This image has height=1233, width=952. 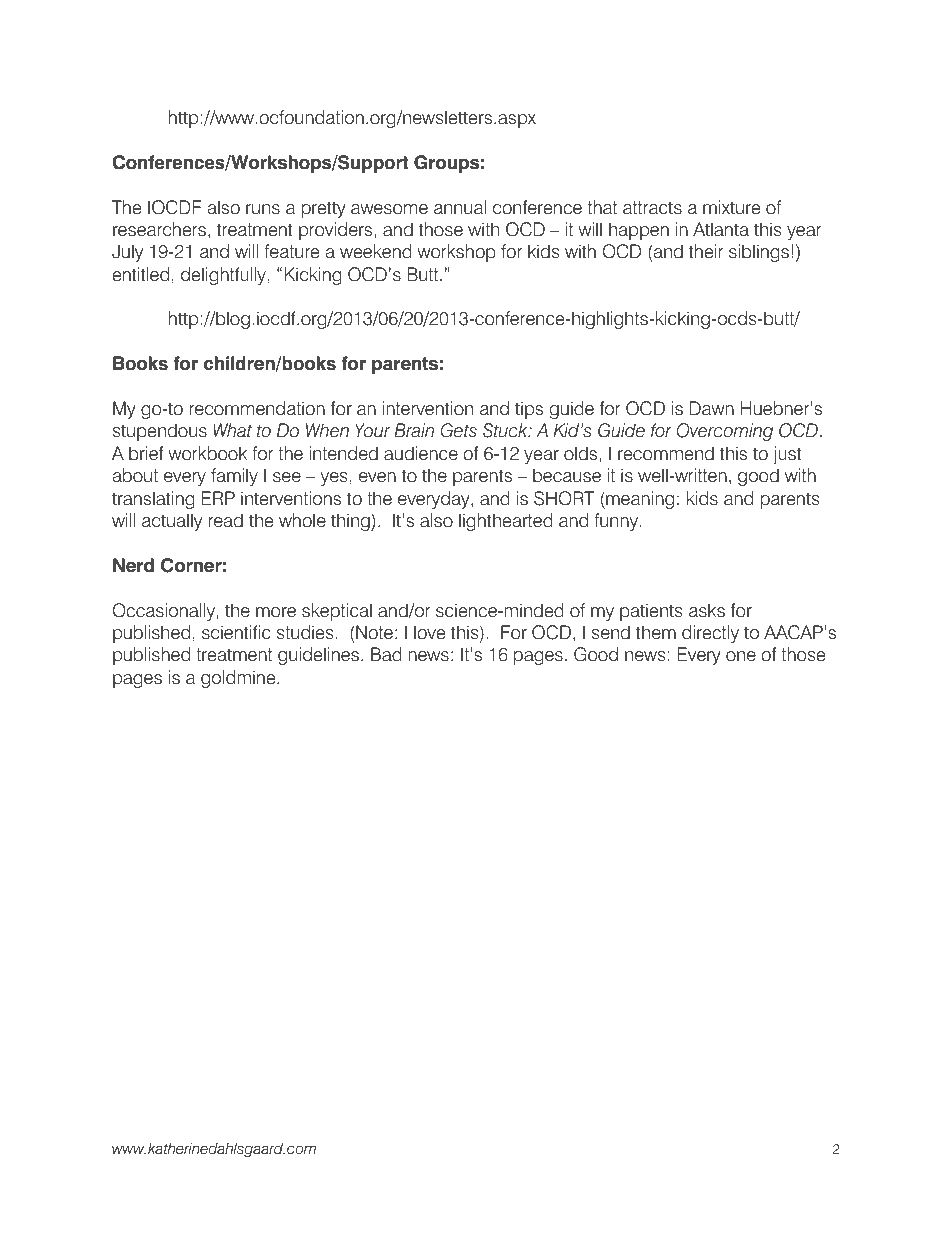 I want to click on Gets, so click(x=459, y=430).
